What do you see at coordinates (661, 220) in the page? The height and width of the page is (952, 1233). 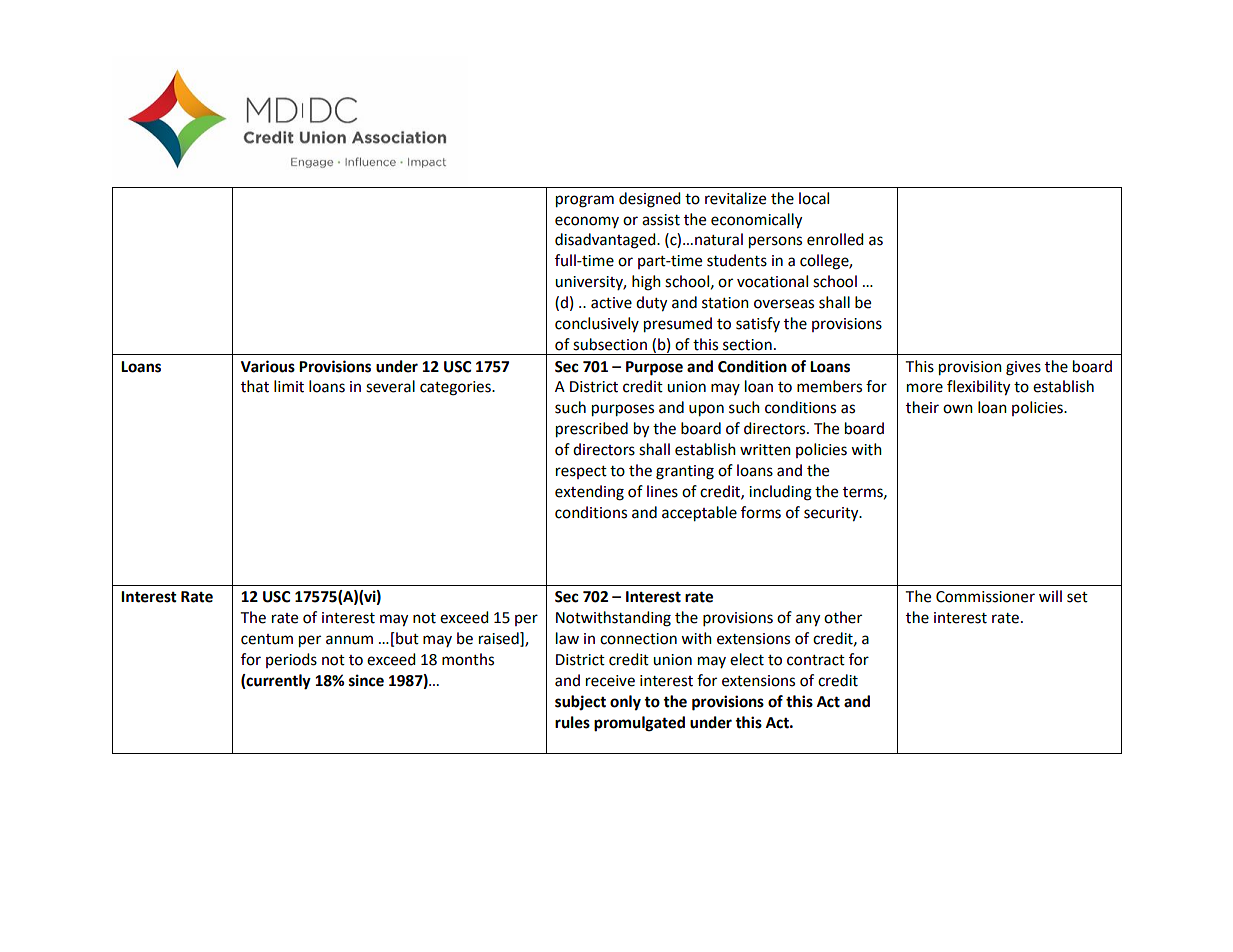 I see `assist` at bounding box center [661, 220].
